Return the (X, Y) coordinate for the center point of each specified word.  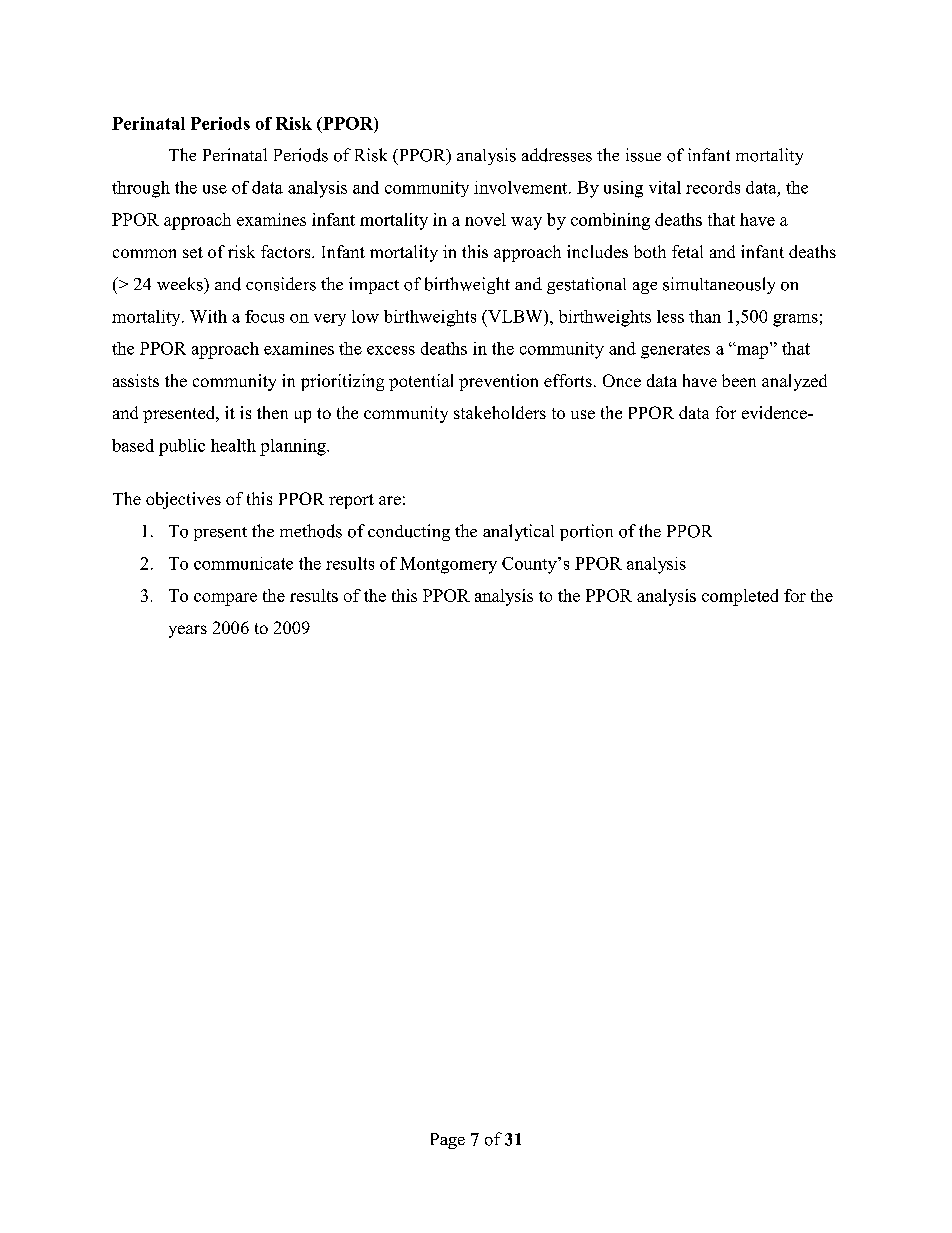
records (713, 187)
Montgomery (448, 565)
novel (485, 219)
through (141, 189)
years (188, 631)
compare (225, 599)
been (739, 380)
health (233, 445)
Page (448, 1141)
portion (586, 532)
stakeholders (500, 412)
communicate (243, 563)
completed (740, 597)
